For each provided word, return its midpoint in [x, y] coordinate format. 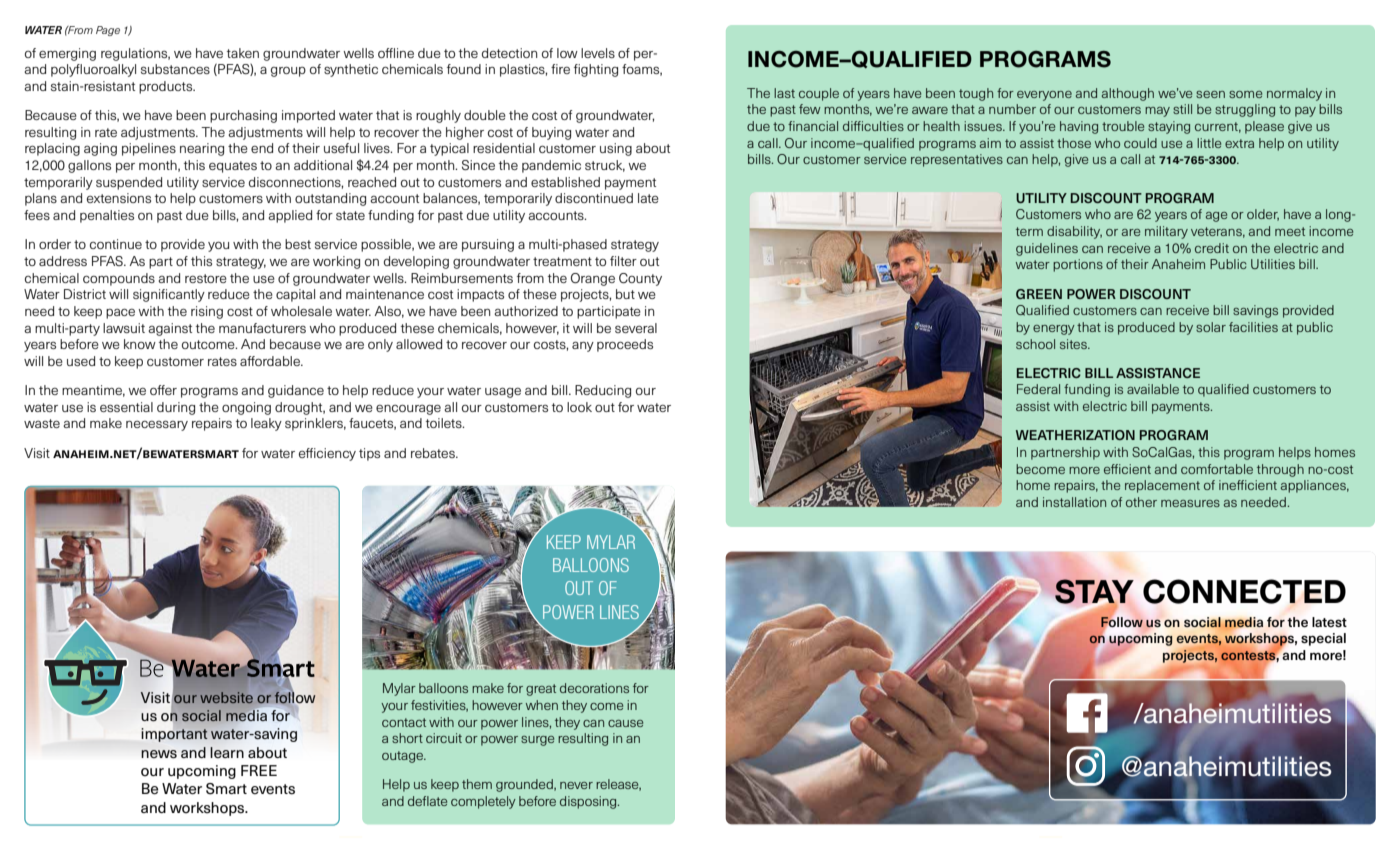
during [176, 408]
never [576, 785]
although [1128, 94]
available [1153, 389]
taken [243, 53]
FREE [259, 770]
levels [598, 53]
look [579, 407]
